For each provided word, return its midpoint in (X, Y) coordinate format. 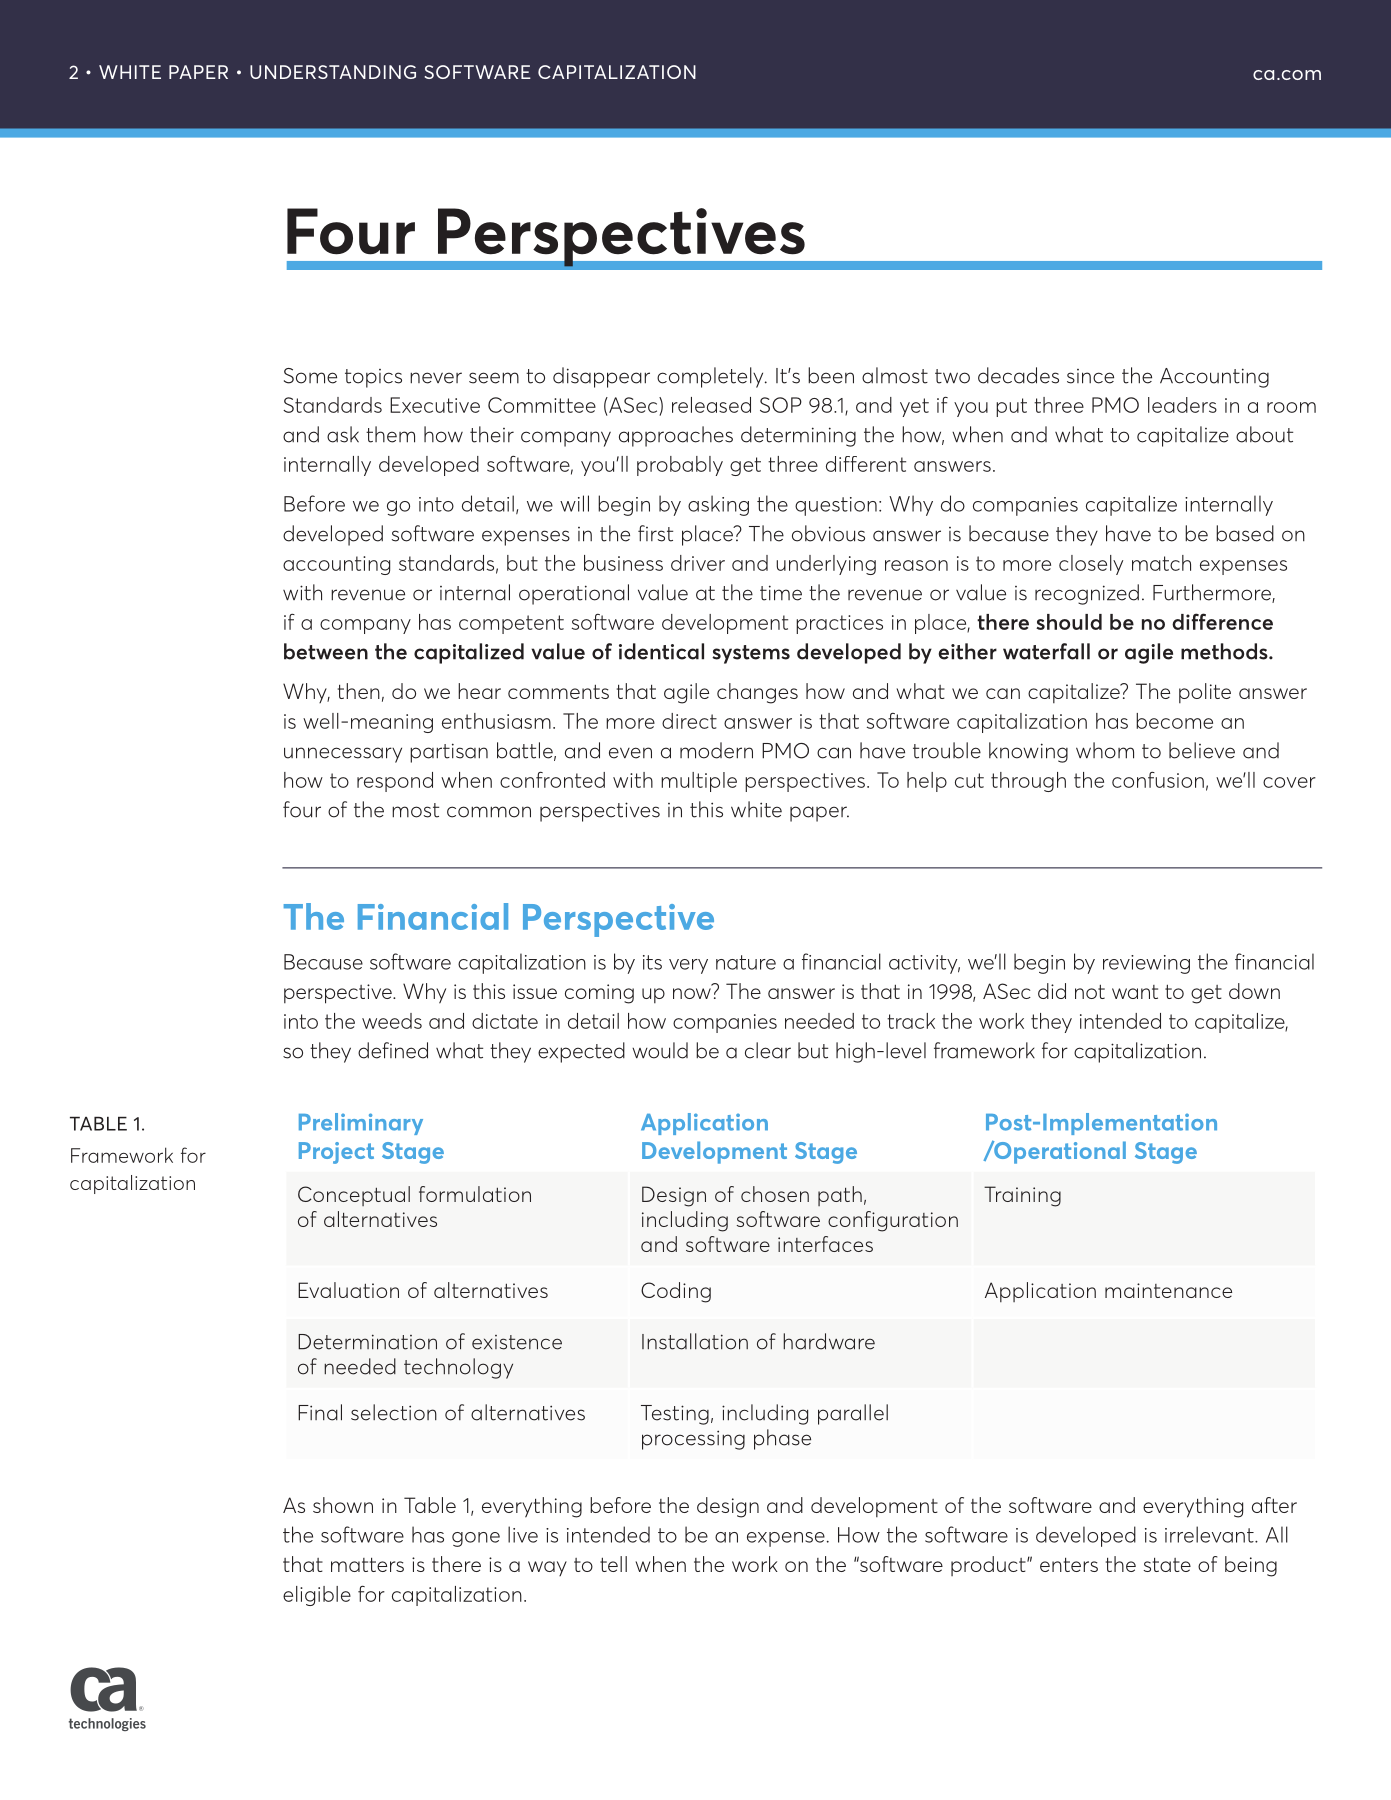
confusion (1158, 780)
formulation (475, 1194)
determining (798, 436)
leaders (1182, 405)
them (390, 434)
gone (476, 1539)
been (831, 375)
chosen (775, 1194)
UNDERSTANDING (333, 72)
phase (782, 1439)
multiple (699, 782)
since (1090, 376)
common (489, 812)
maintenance (1168, 1290)
